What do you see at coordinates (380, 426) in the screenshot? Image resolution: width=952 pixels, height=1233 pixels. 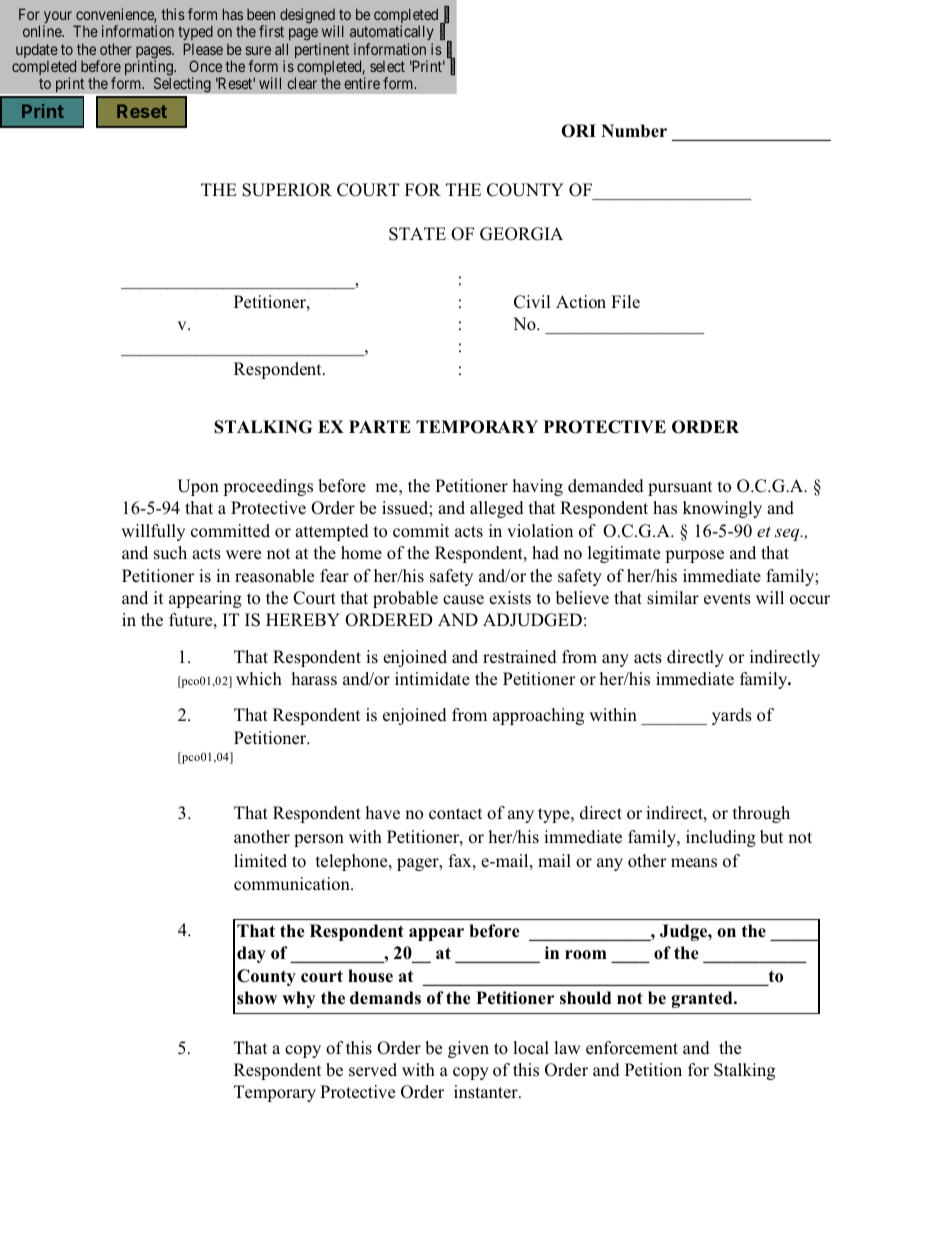 I see `PARTE` at bounding box center [380, 426].
